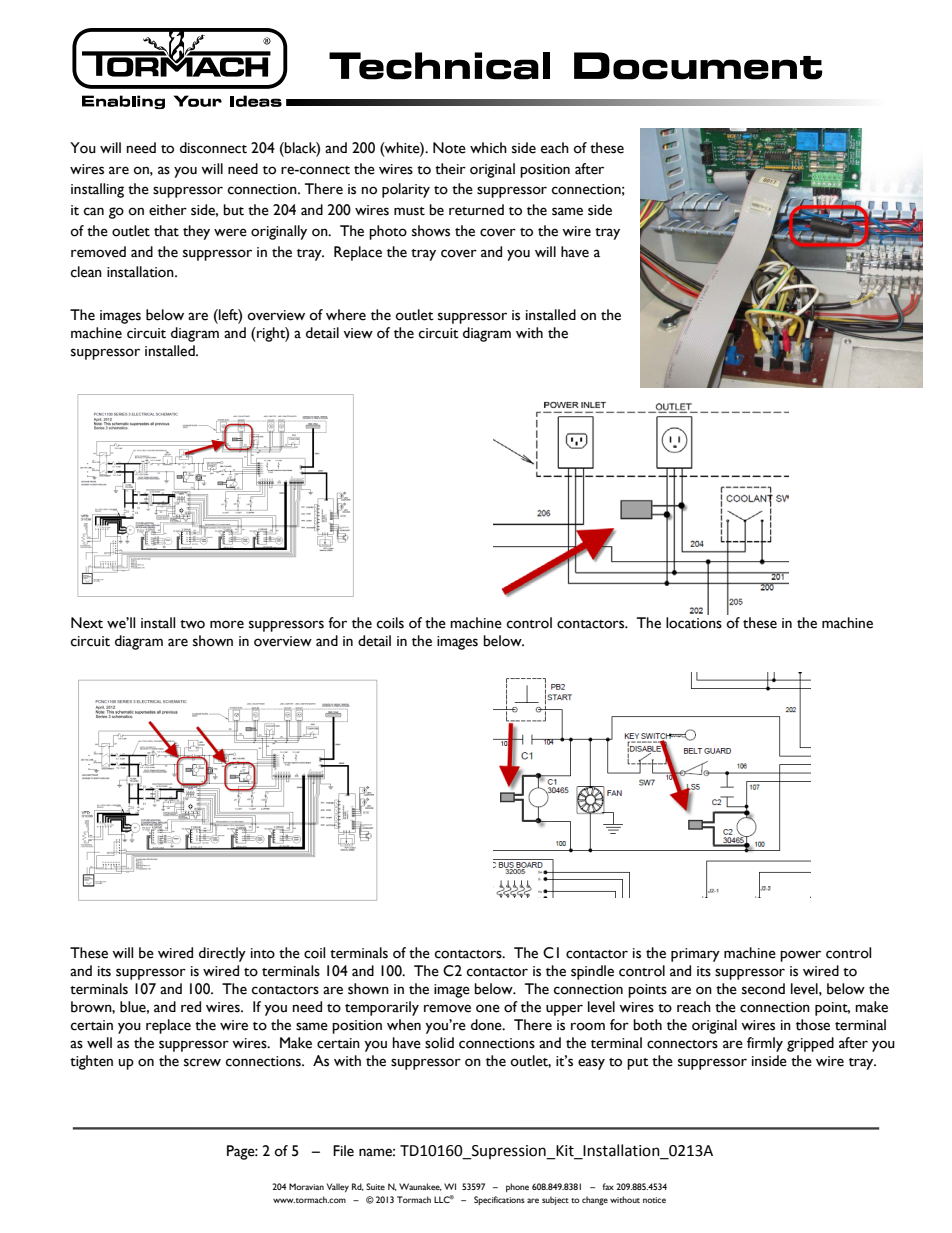 The image size is (952, 1233). Describe the element at coordinates (488, 148) in the screenshot. I see `which` at that location.
